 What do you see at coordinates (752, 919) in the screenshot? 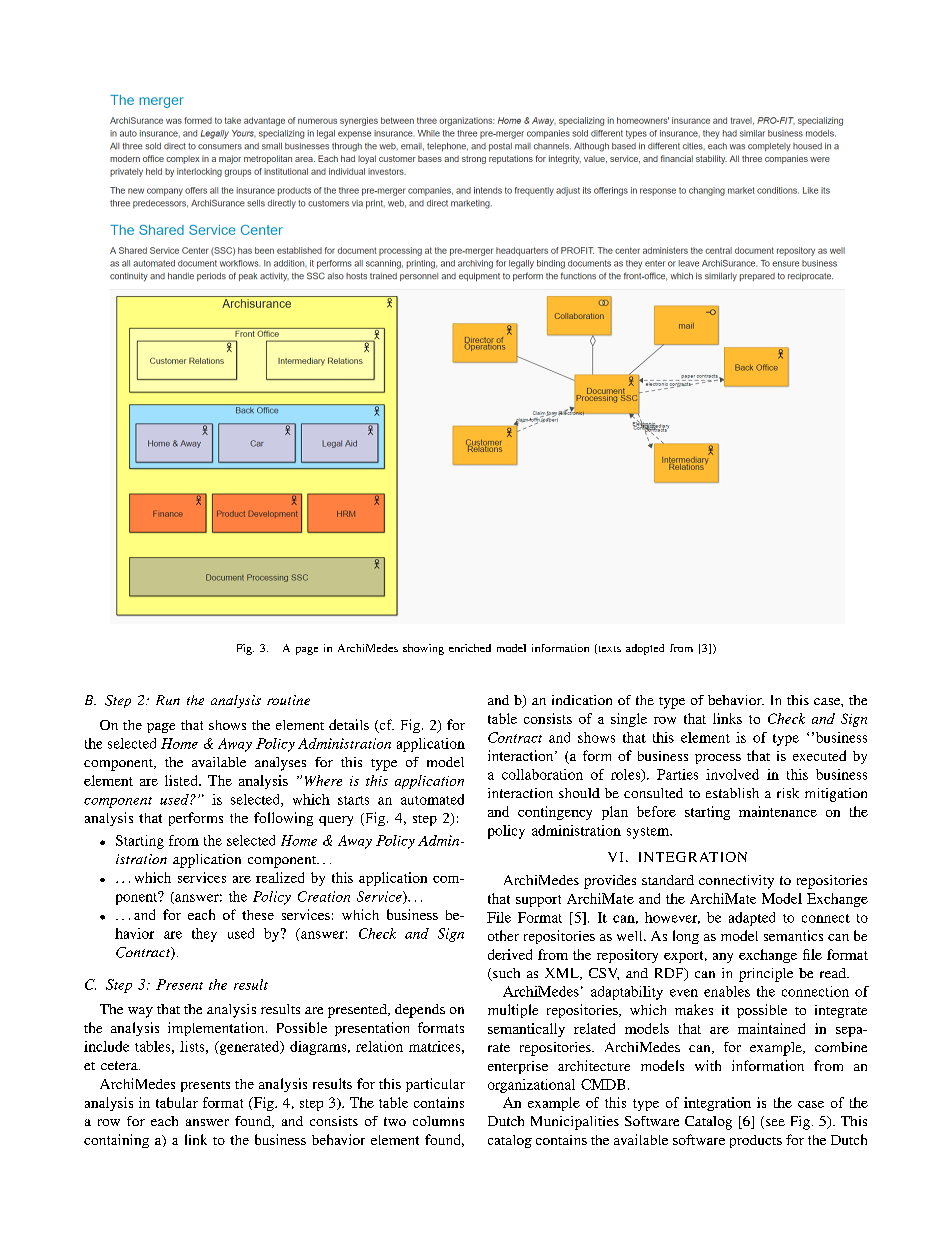
I see `adapted` at bounding box center [752, 919].
